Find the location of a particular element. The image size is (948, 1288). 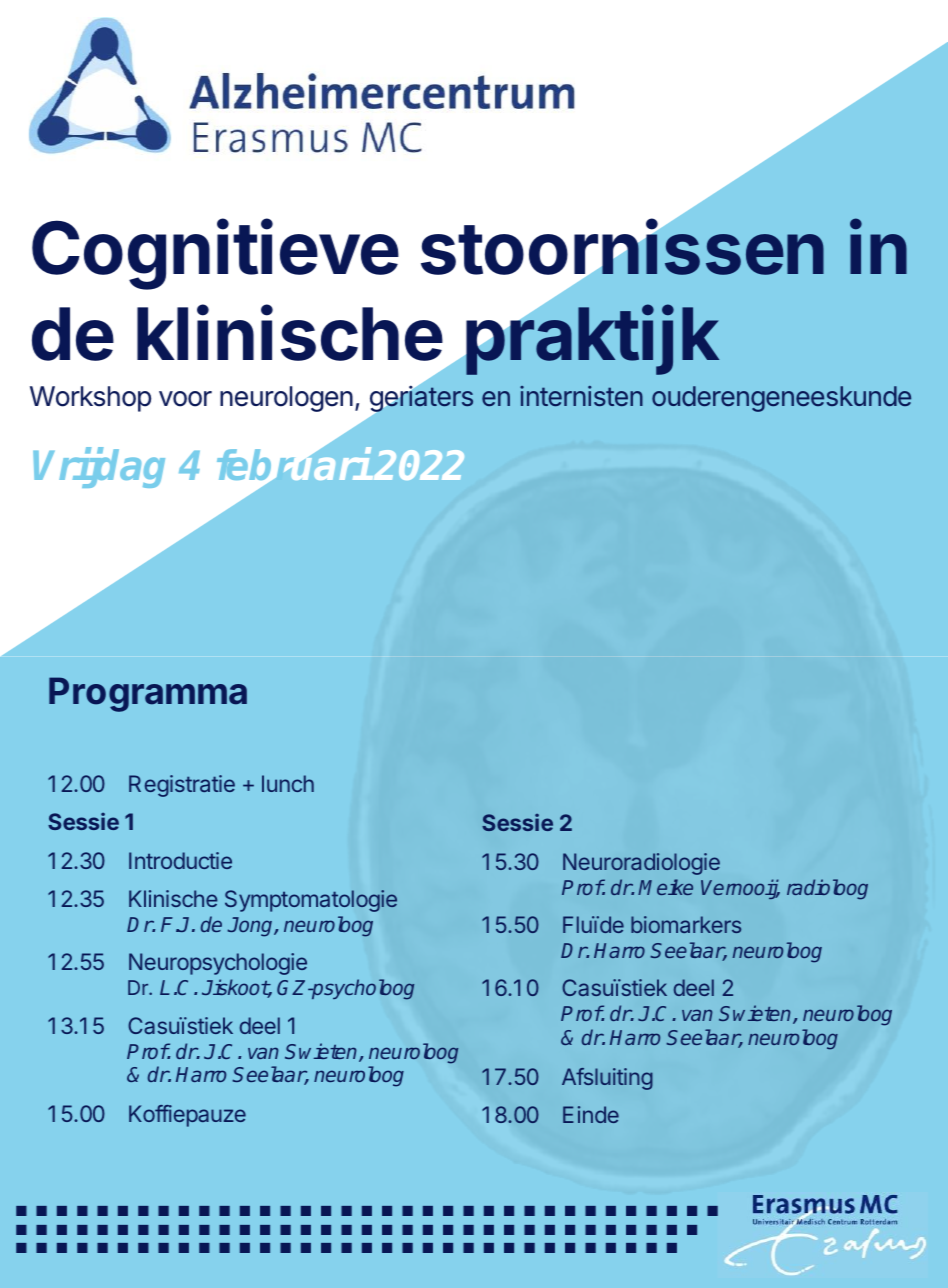

voor is located at coordinates (185, 399).
